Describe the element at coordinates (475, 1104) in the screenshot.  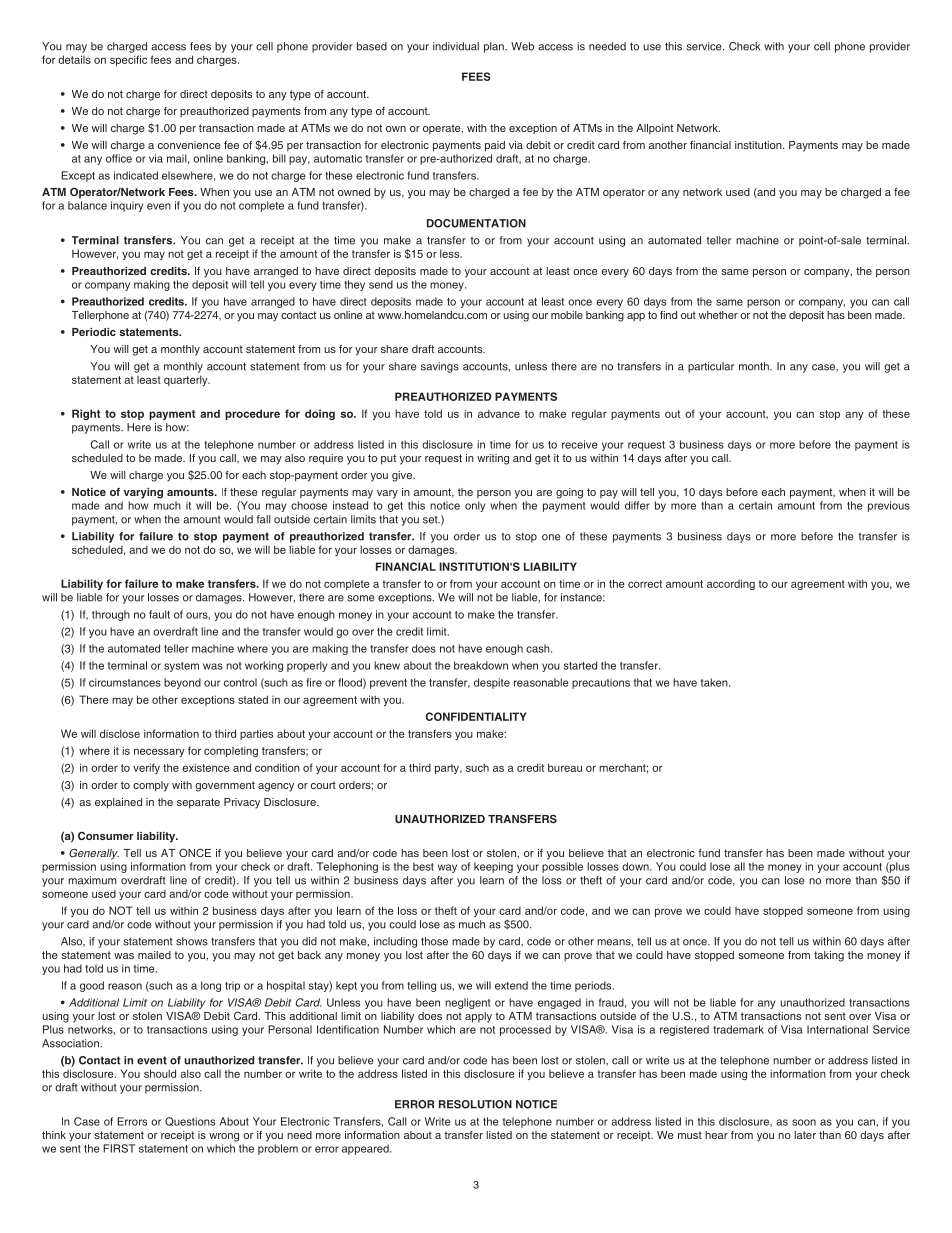
I see `RESOLUTION` at that location.
